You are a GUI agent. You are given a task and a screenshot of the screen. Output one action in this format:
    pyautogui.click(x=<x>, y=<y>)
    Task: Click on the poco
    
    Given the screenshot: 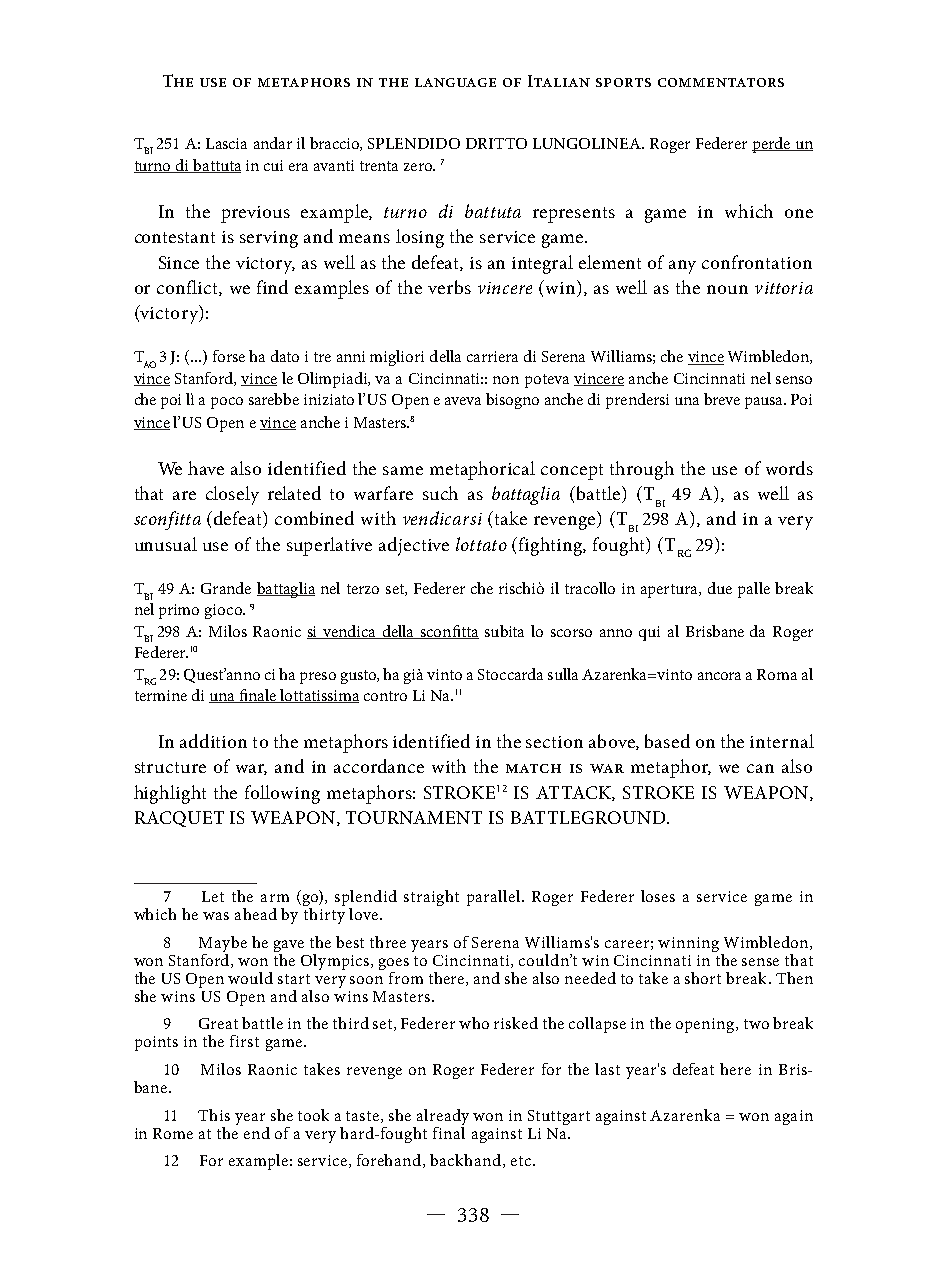 What is the action you would take?
    pyautogui.click(x=227, y=403)
